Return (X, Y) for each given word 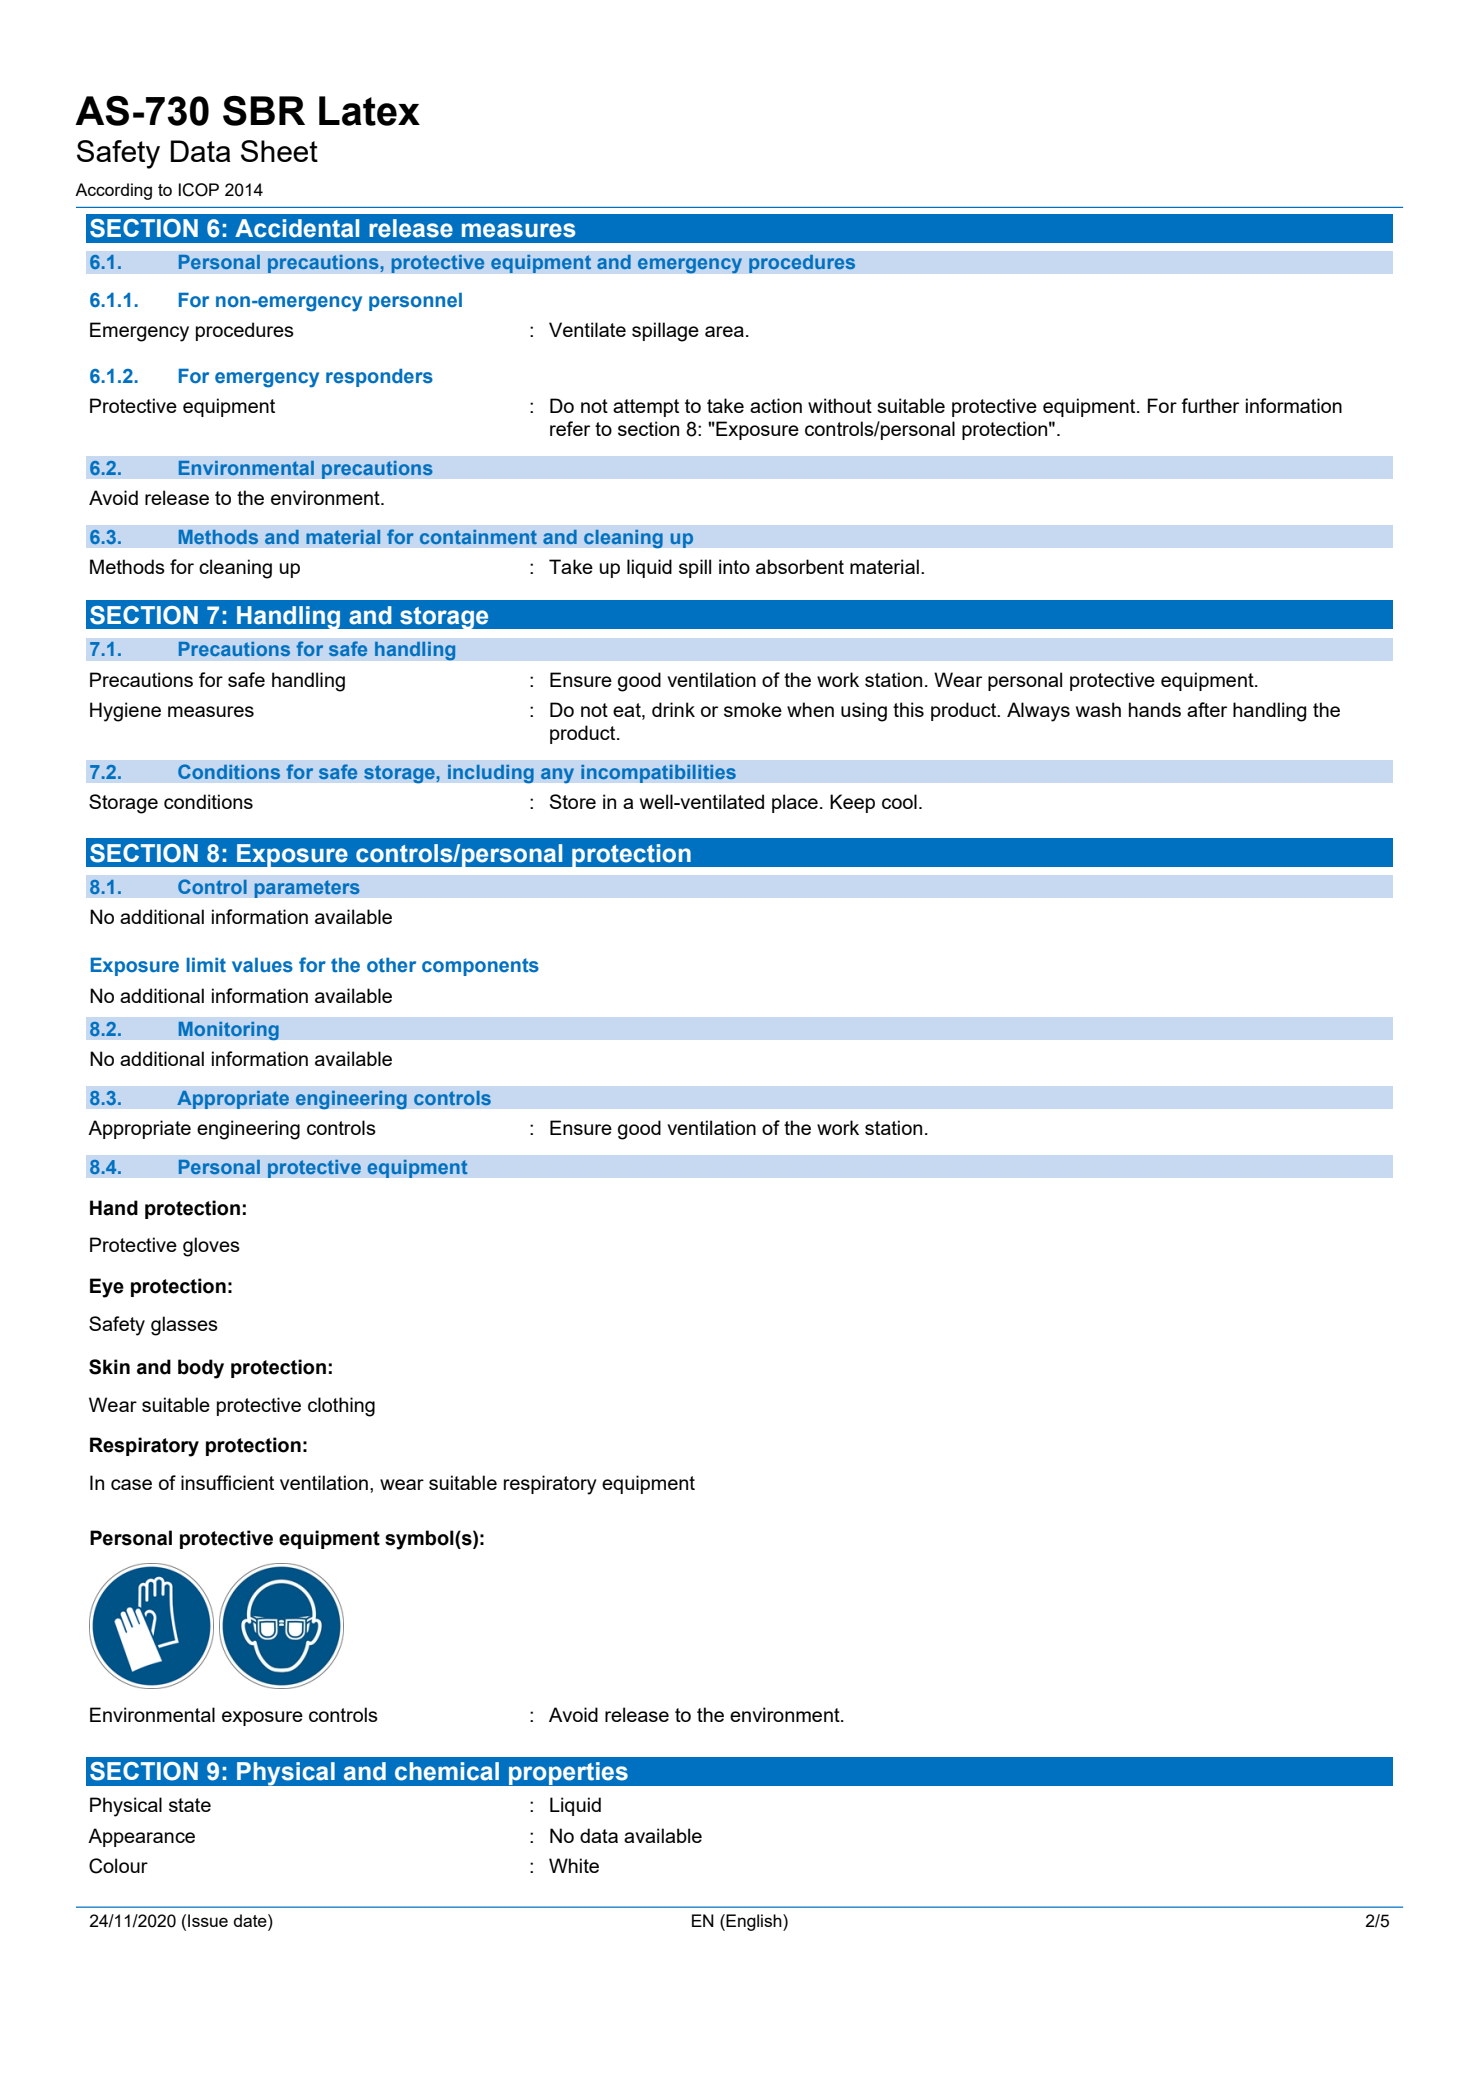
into (734, 566)
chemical (447, 1771)
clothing (341, 1407)
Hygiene (125, 712)
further (1210, 405)
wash (1098, 709)
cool (899, 801)
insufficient (227, 1482)
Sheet (279, 151)
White (574, 1865)
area (724, 331)
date (251, 1920)
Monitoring (228, 1030)
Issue (208, 1920)
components (480, 967)
